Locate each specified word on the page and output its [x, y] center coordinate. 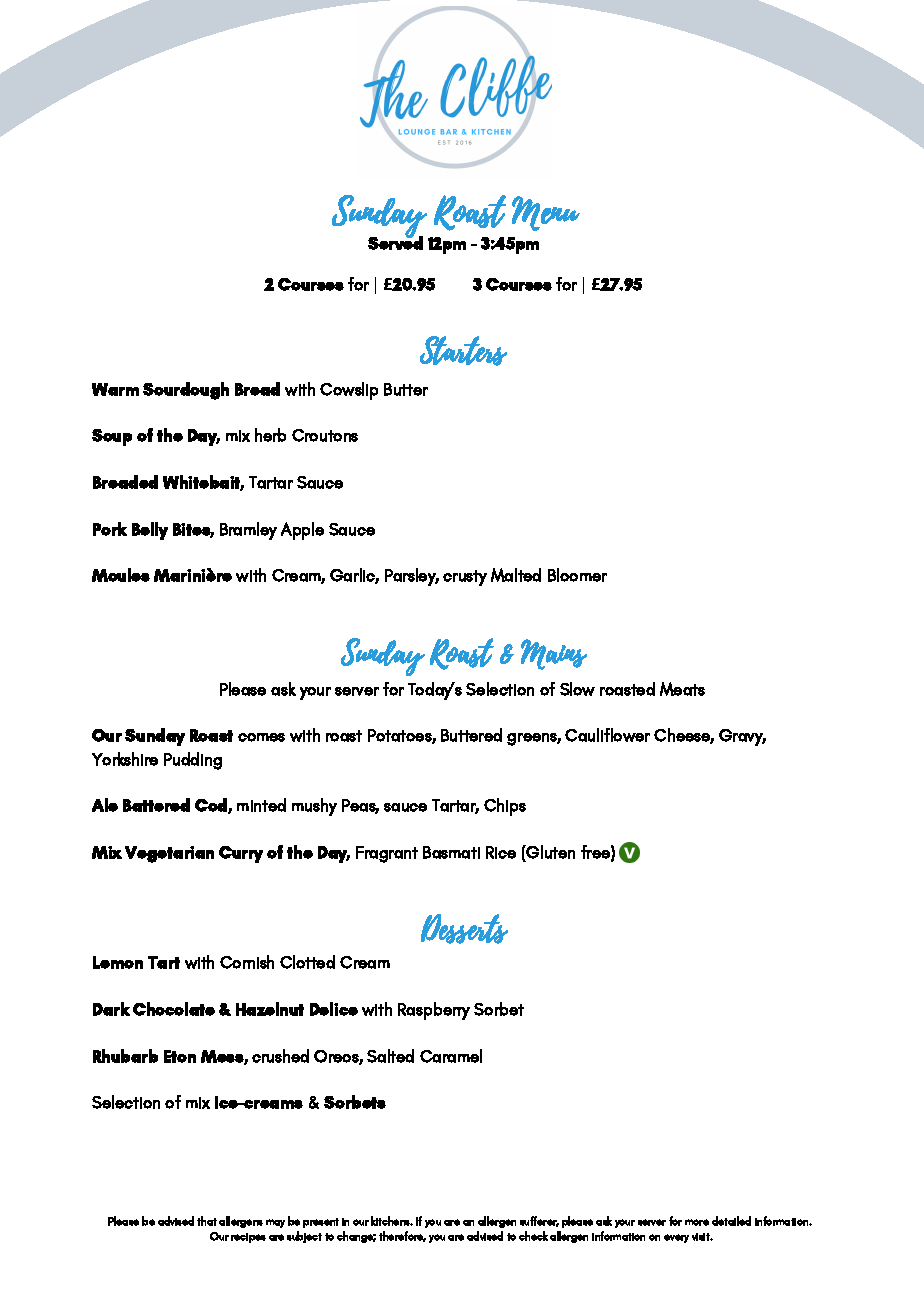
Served [395, 242]
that [207, 1221]
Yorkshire [125, 759]
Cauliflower [607, 735]
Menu [546, 213]
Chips [505, 807]
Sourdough [186, 391]
